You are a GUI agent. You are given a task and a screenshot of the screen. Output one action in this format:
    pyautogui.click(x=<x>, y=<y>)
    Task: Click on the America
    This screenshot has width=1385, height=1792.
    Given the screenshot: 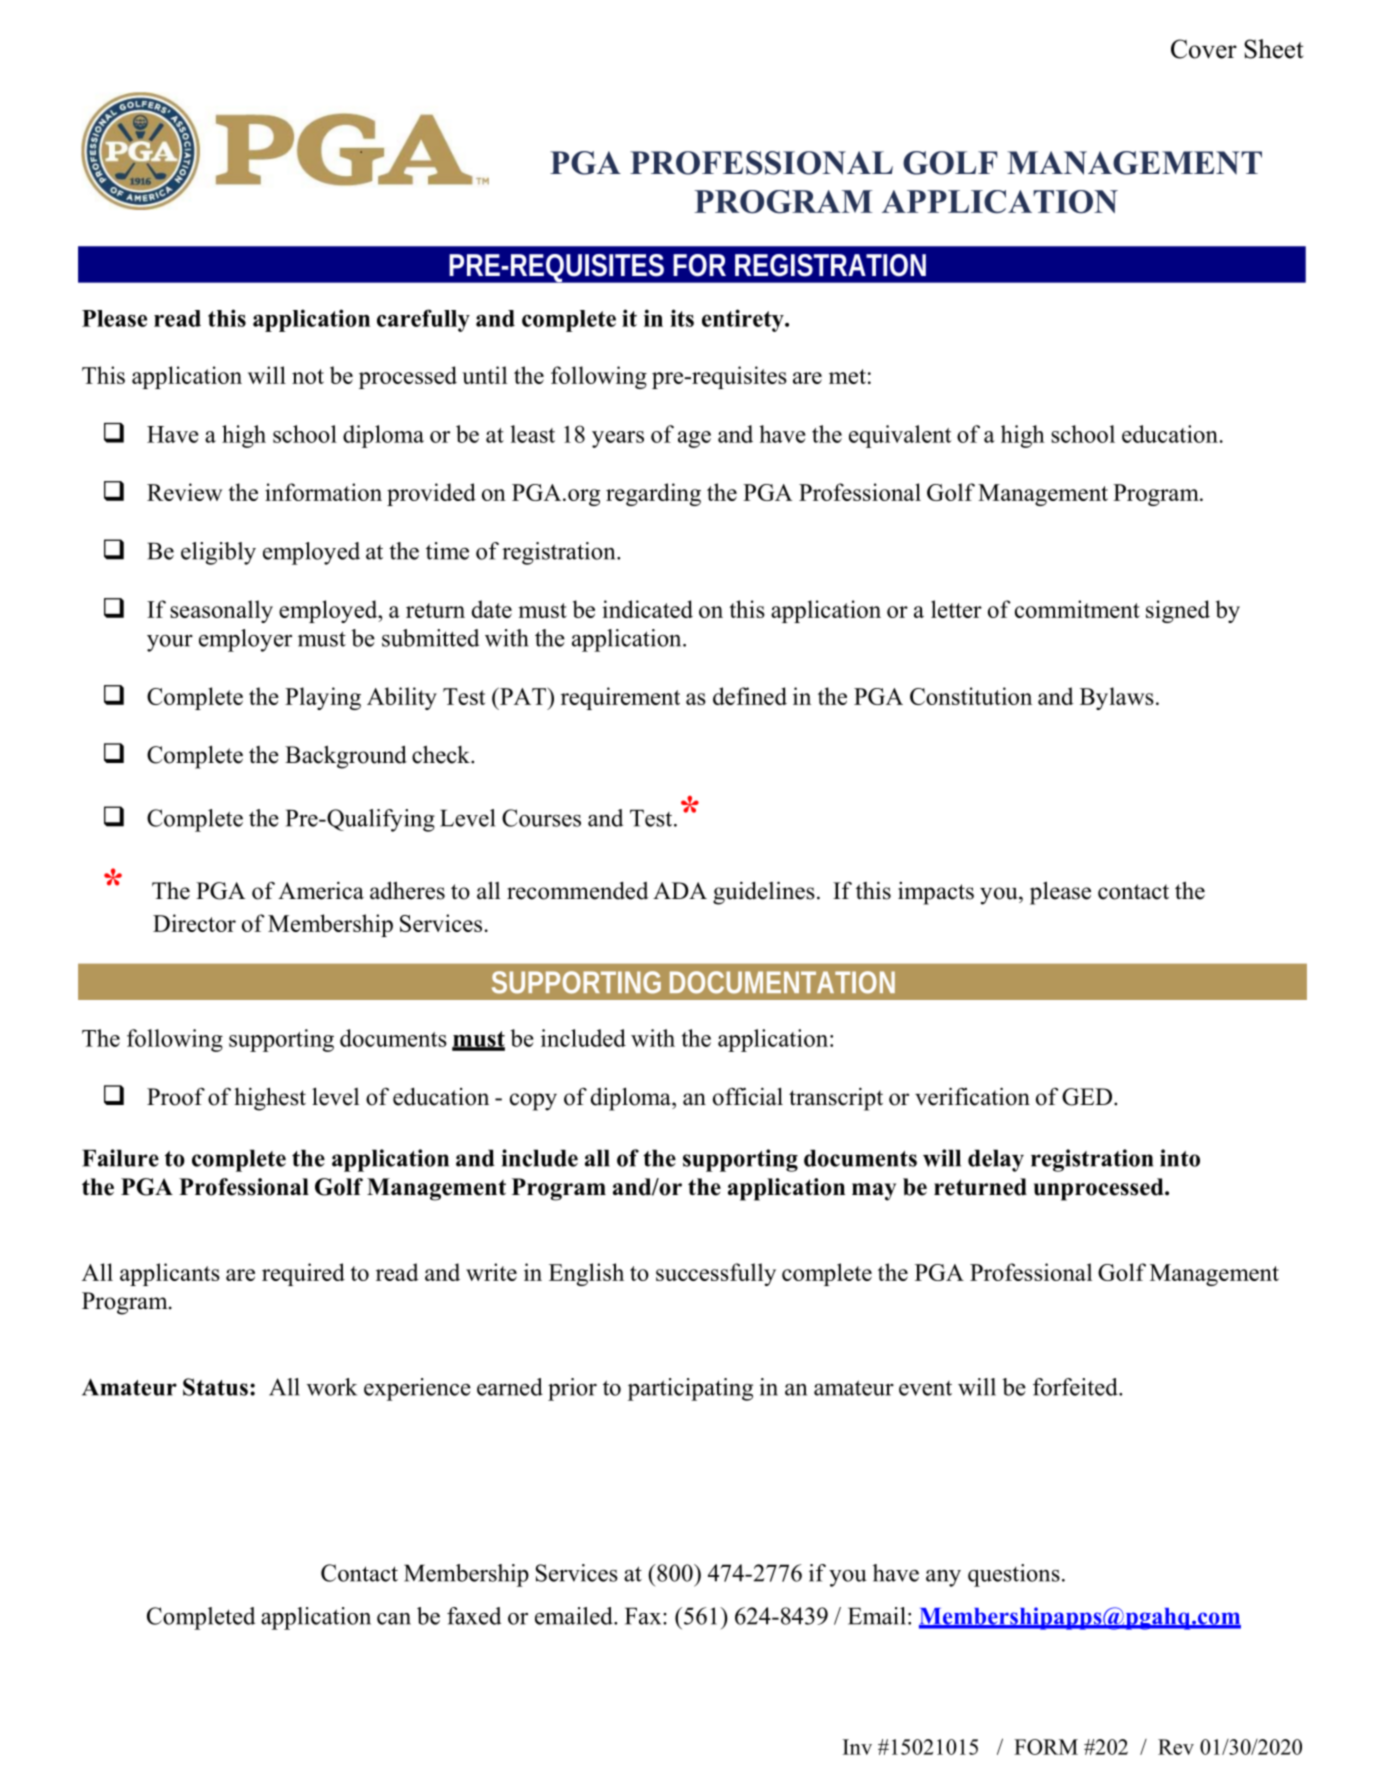 What is the action you would take?
    pyautogui.click(x=321, y=891)
